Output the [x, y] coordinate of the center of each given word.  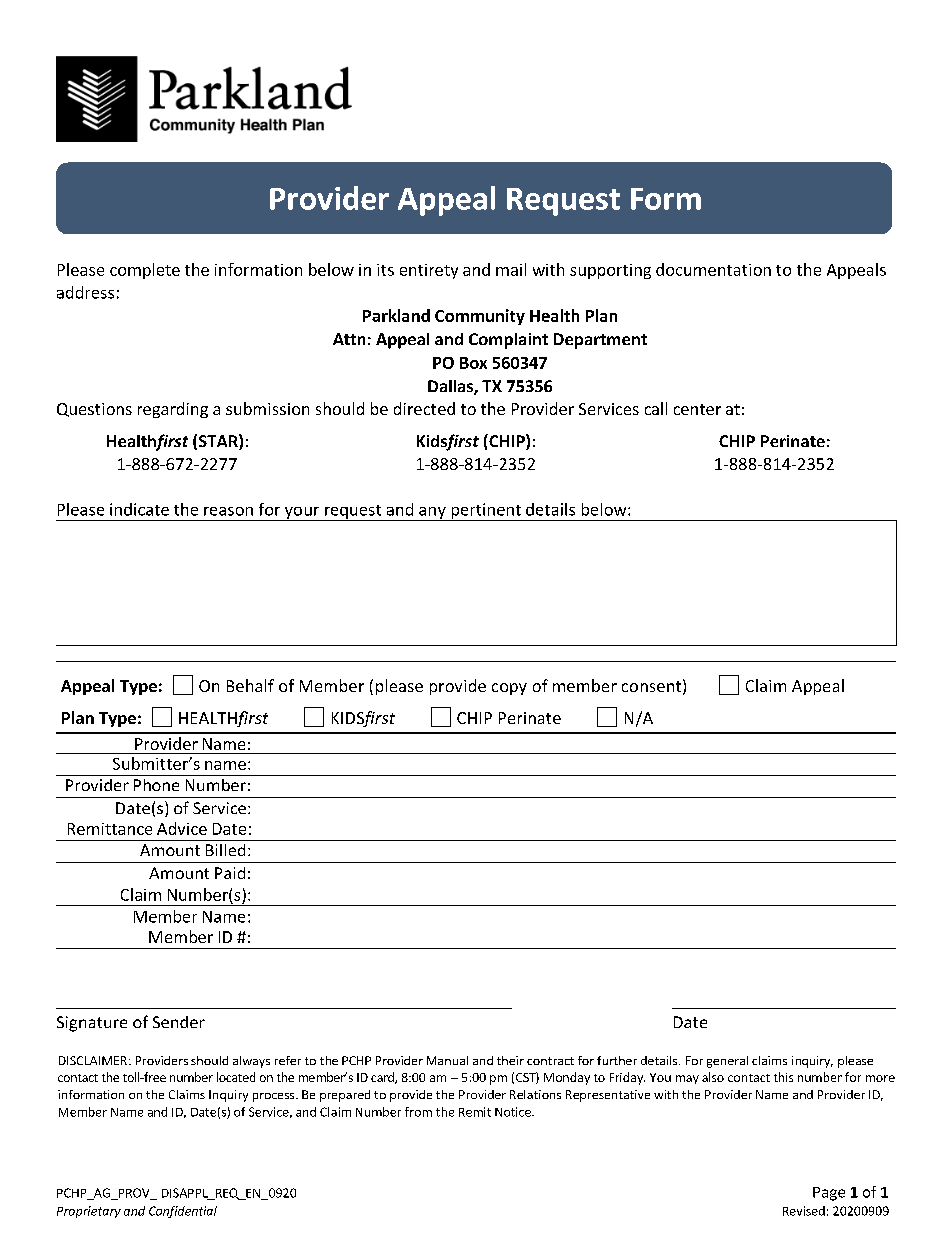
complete [145, 271]
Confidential [183, 1212]
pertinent [486, 512]
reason [228, 511]
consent [651, 686]
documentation [713, 269]
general [727, 1062]
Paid [230, 873]
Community [480, 317]
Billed [225, 850]
